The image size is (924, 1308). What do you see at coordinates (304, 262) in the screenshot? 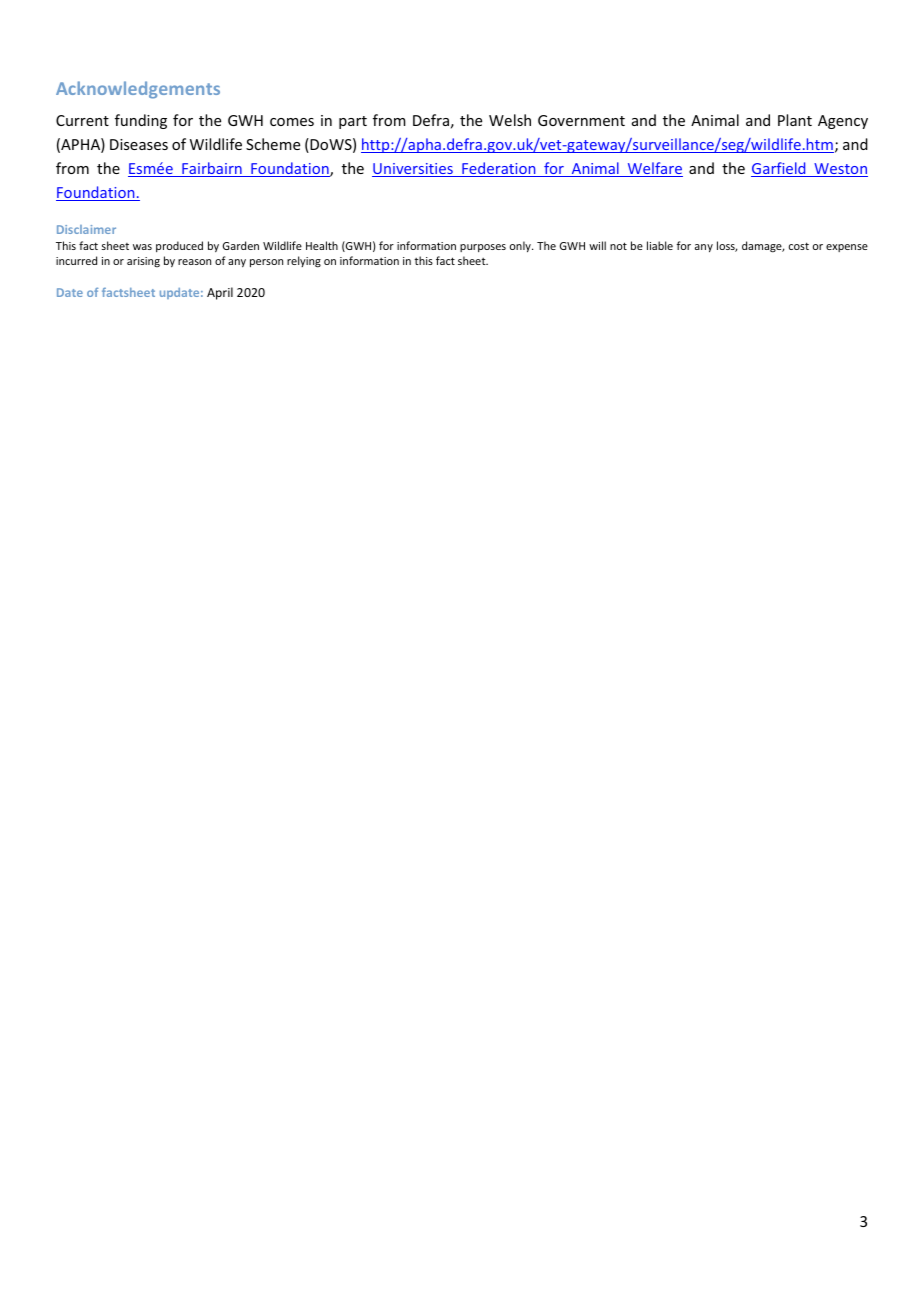
I see `relying` at bounding box center [304, 262].
